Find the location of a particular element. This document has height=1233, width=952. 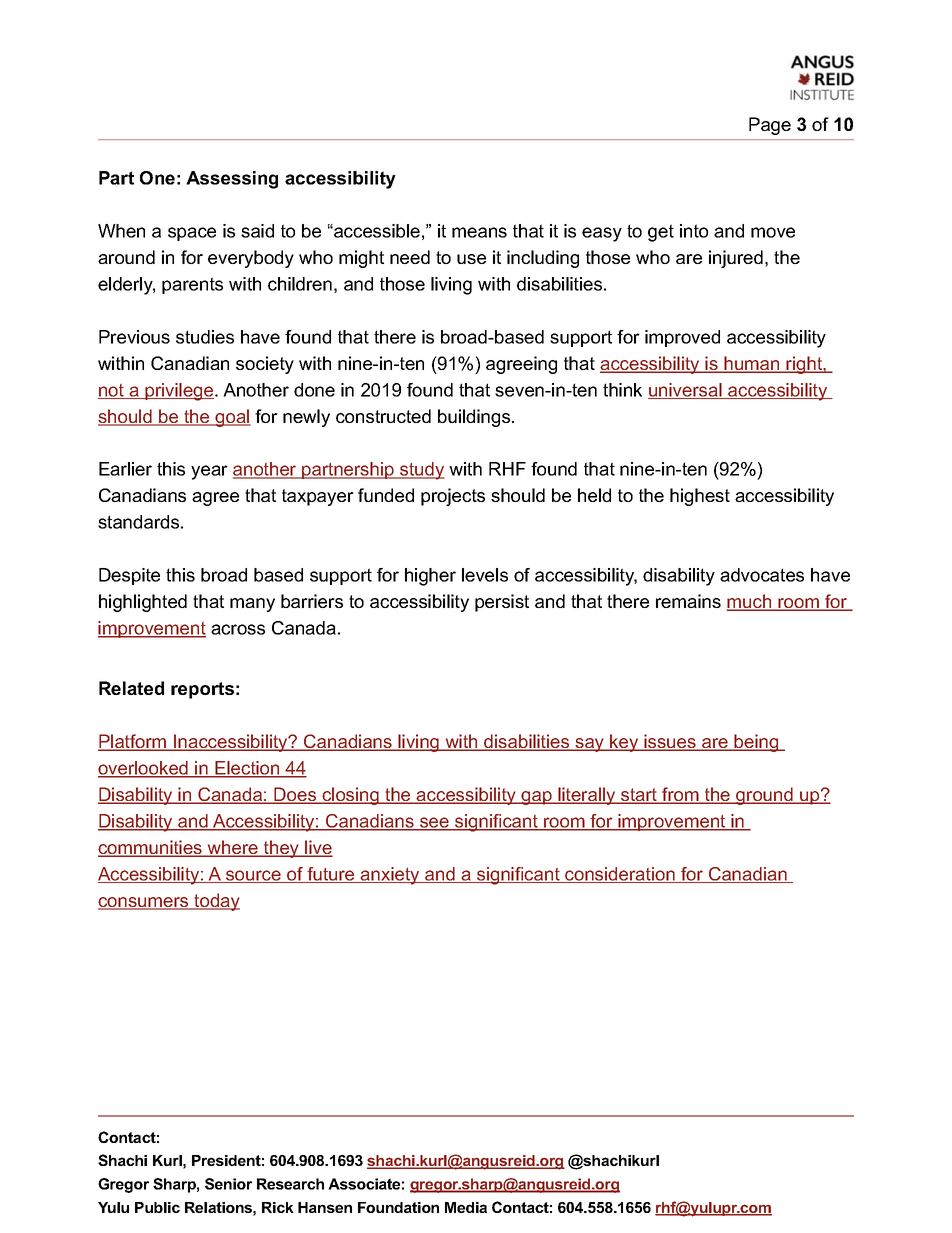

from is located at coordinates (680, 795).
